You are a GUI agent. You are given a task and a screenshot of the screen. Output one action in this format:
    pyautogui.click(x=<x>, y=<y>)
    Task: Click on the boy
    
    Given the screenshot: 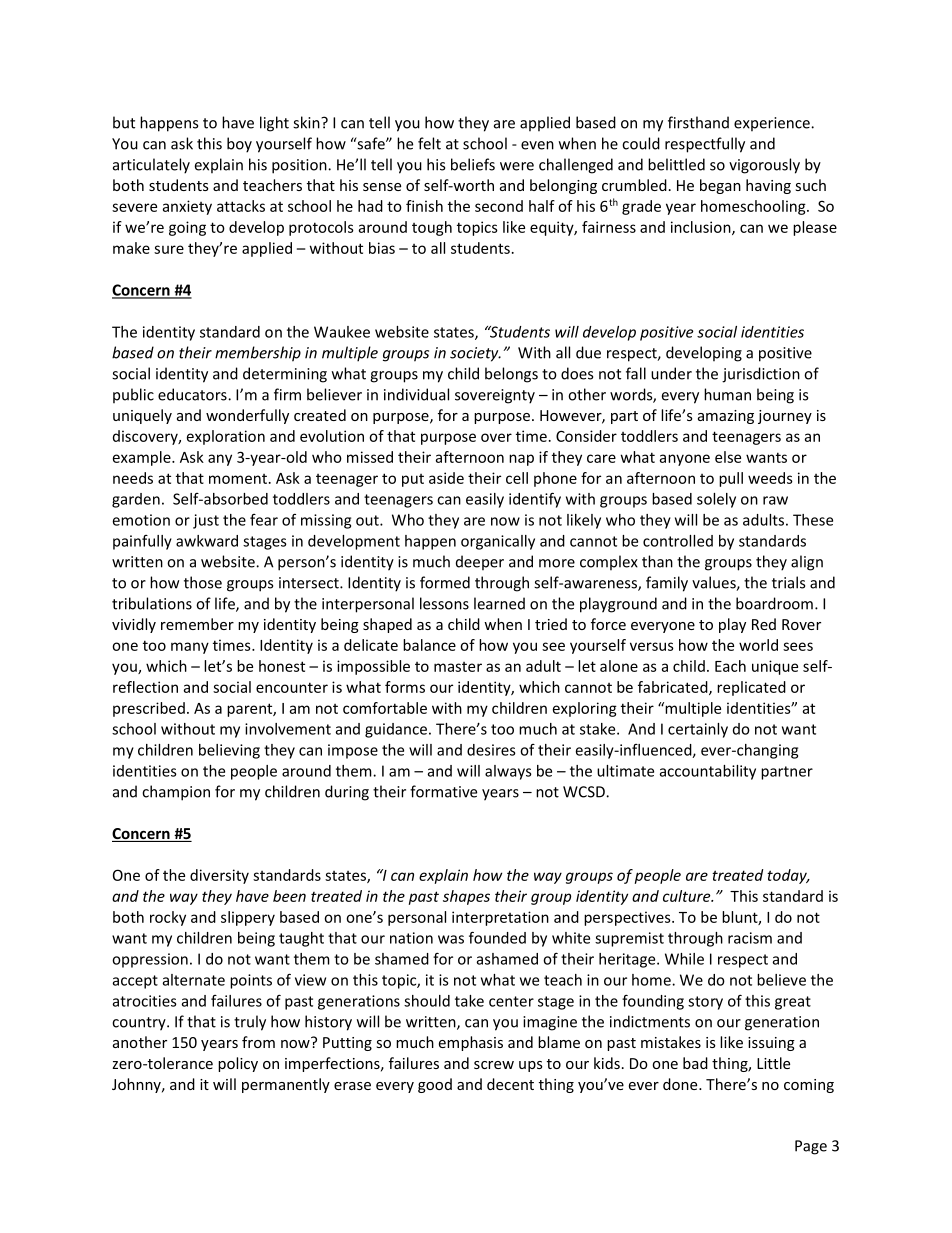 What is the action you would take?
    pyautogui.click(x=239, y=145)
